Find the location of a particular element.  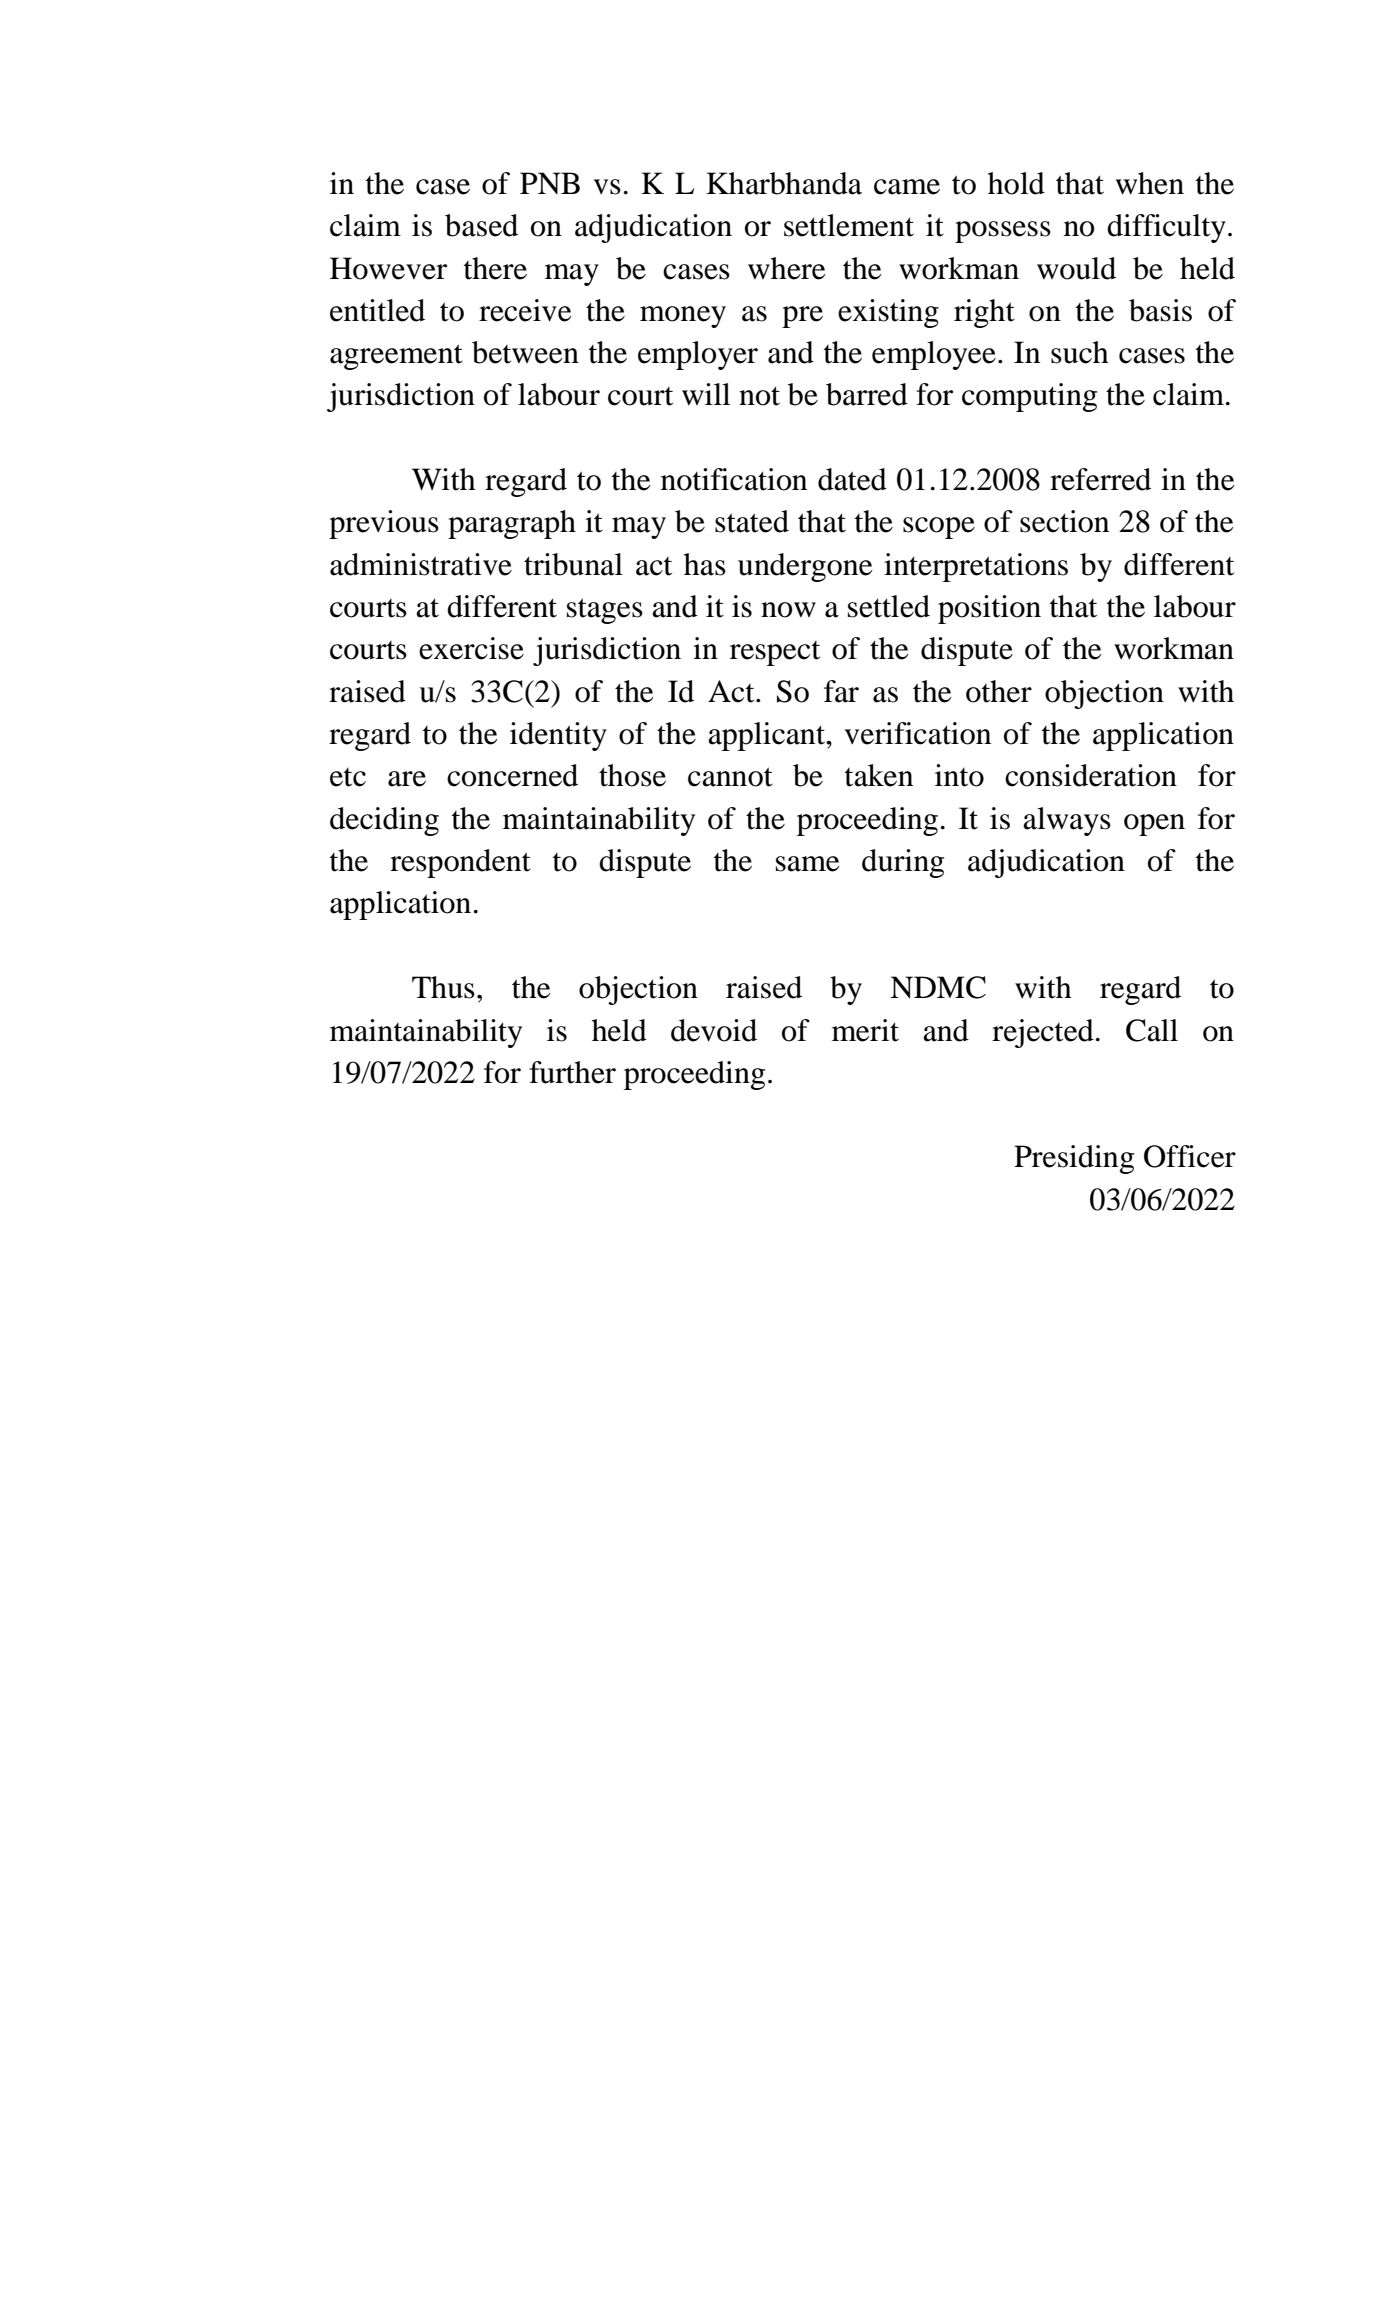

Presiding is located at coordinates (1074, 1159).
